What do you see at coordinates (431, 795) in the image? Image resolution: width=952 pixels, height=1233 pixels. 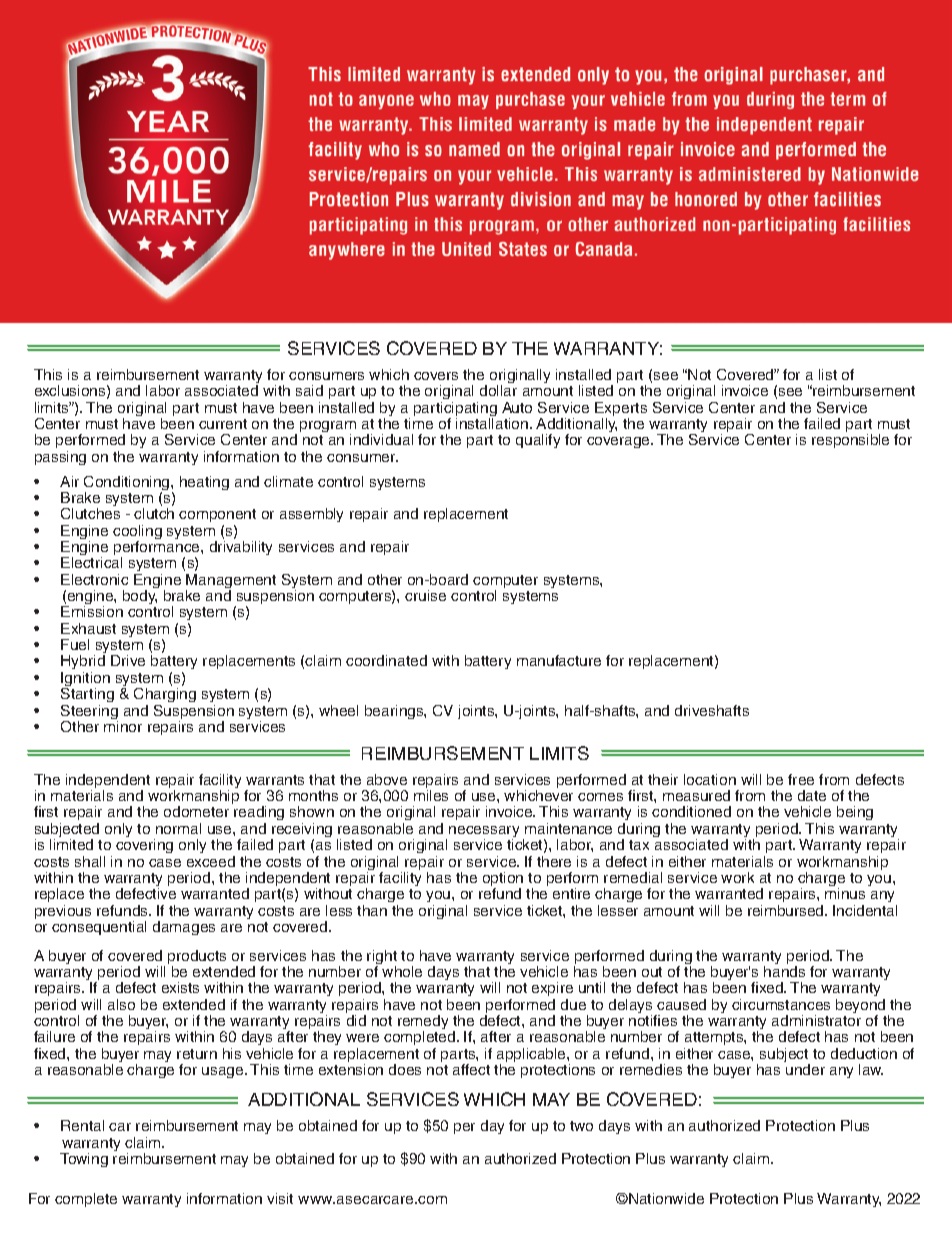 I see `miles` at bounding box center [431, 795].
